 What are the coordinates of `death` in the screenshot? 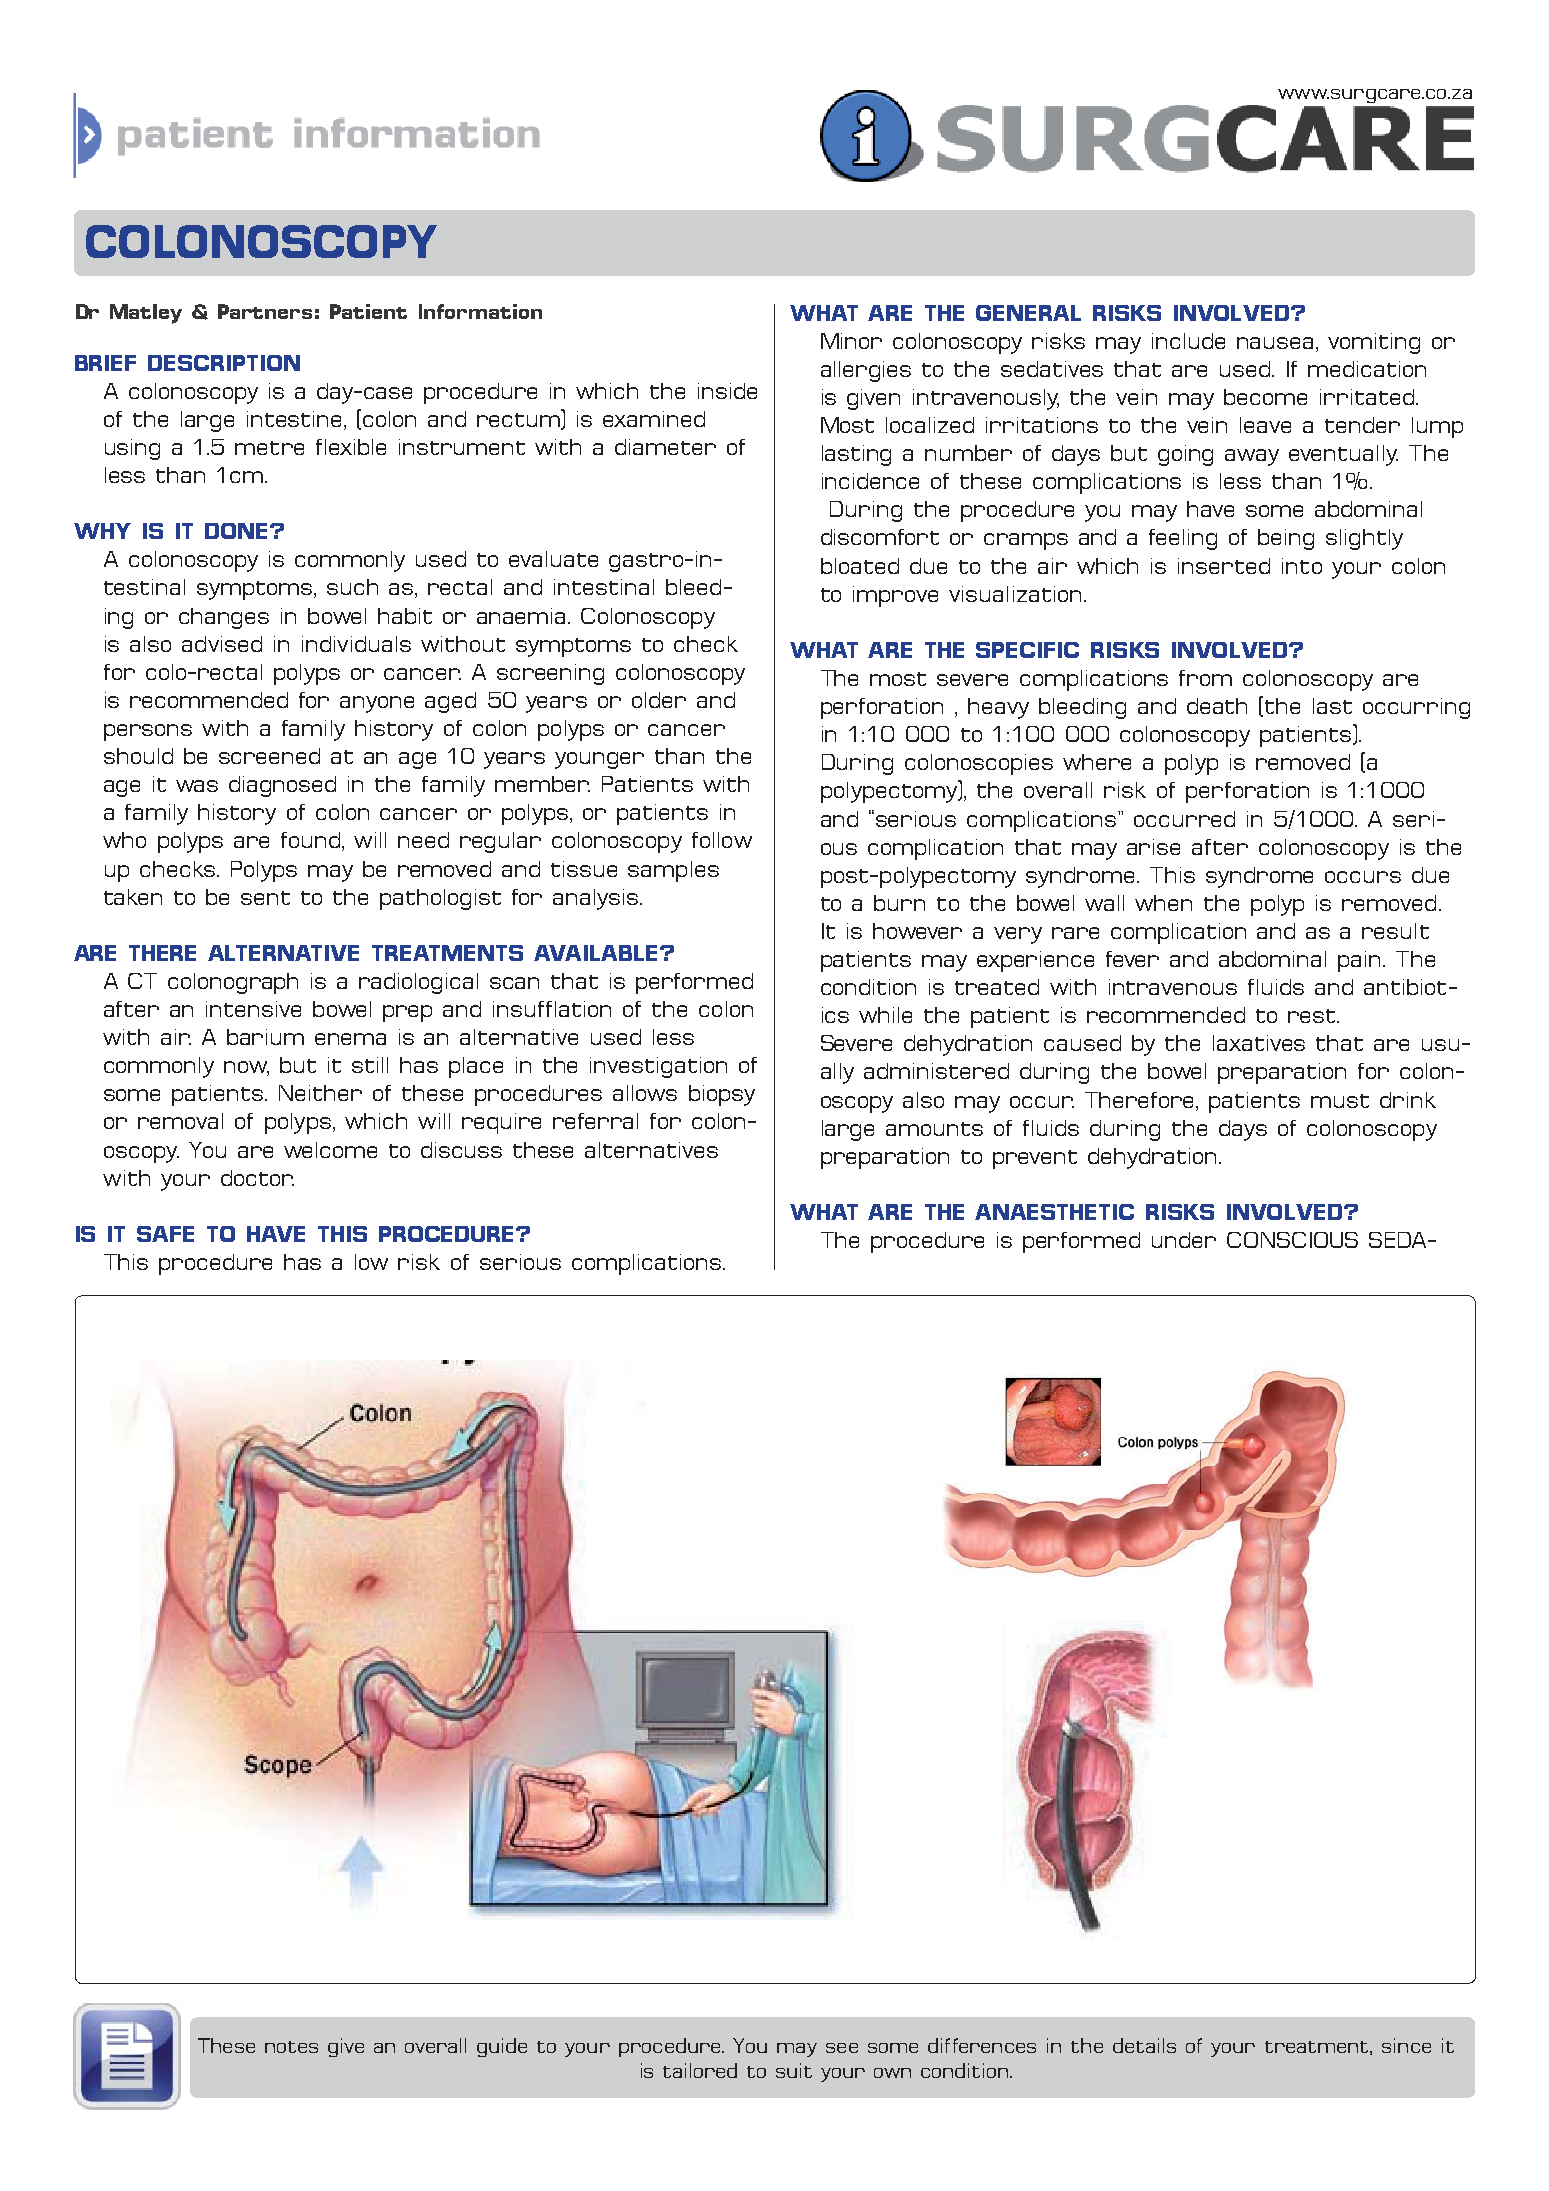 It's located at (1217, 706).
